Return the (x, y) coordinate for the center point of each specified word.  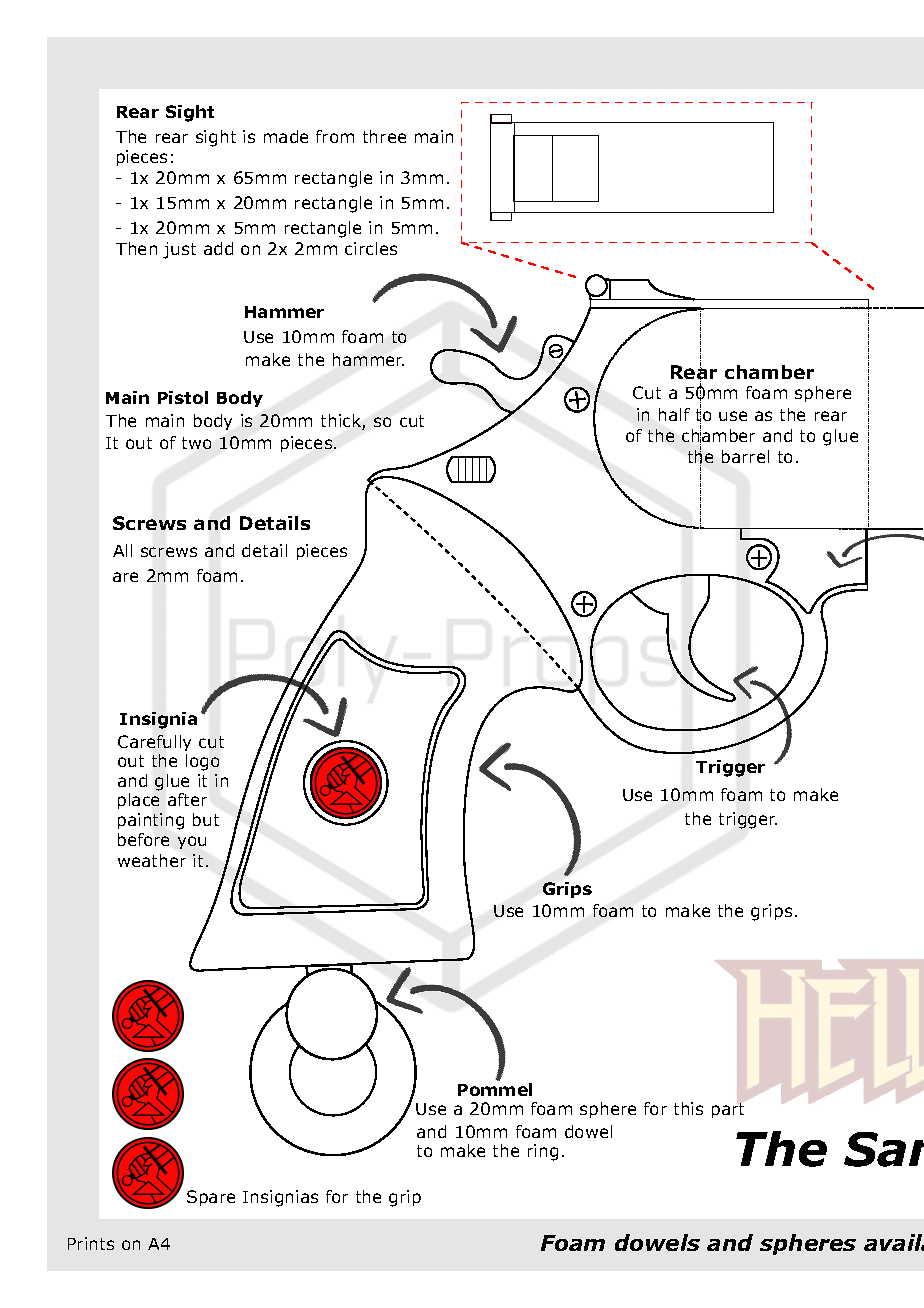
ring (543, 1152)
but (206, 819)
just (179, 250)
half (674, 414)
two (196, 443)
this (688, 1108)
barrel (745, 456)
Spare (211, 1198)
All (122, 550)
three (384, 136)
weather (152, 860)
